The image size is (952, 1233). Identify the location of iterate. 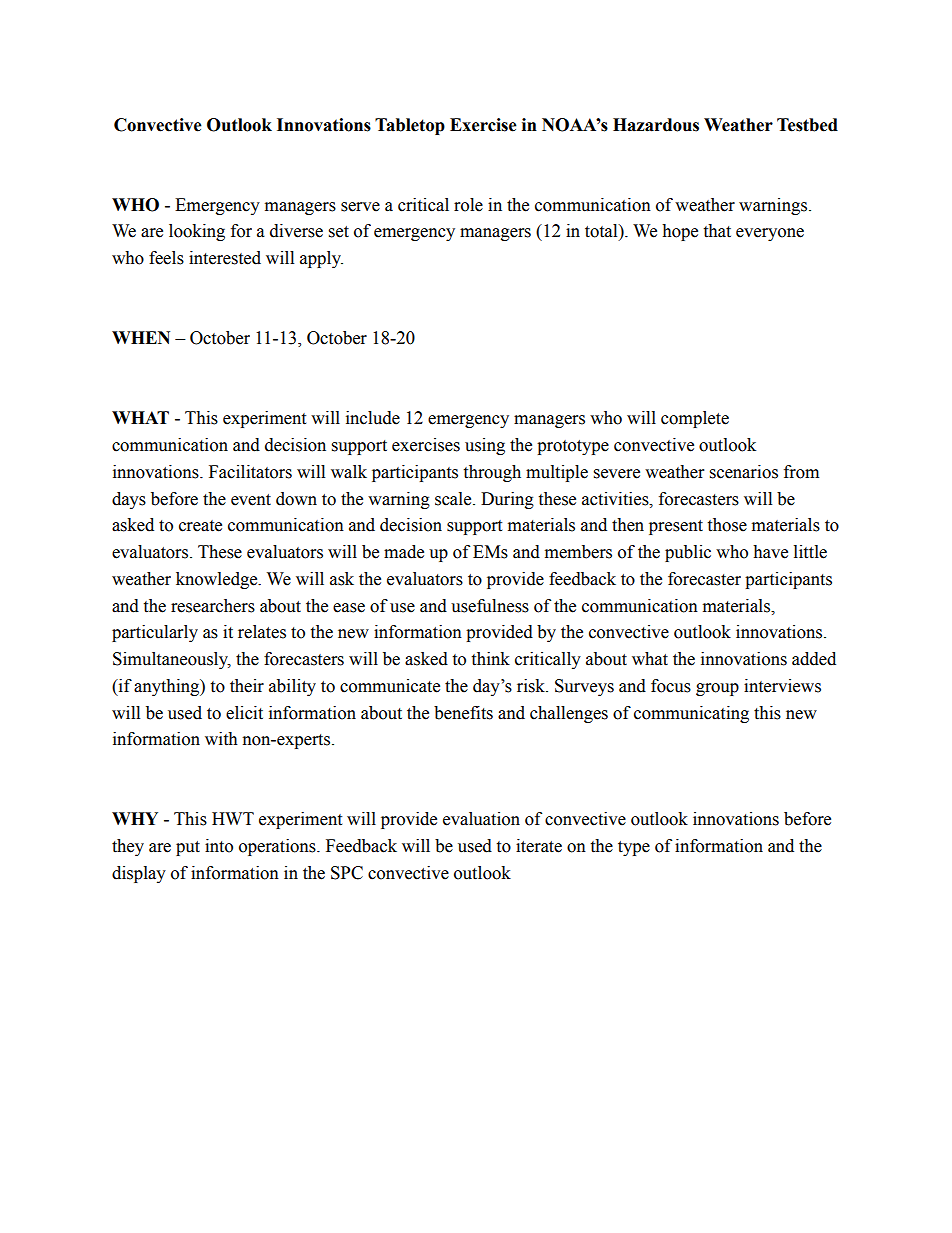
(539, 846).
